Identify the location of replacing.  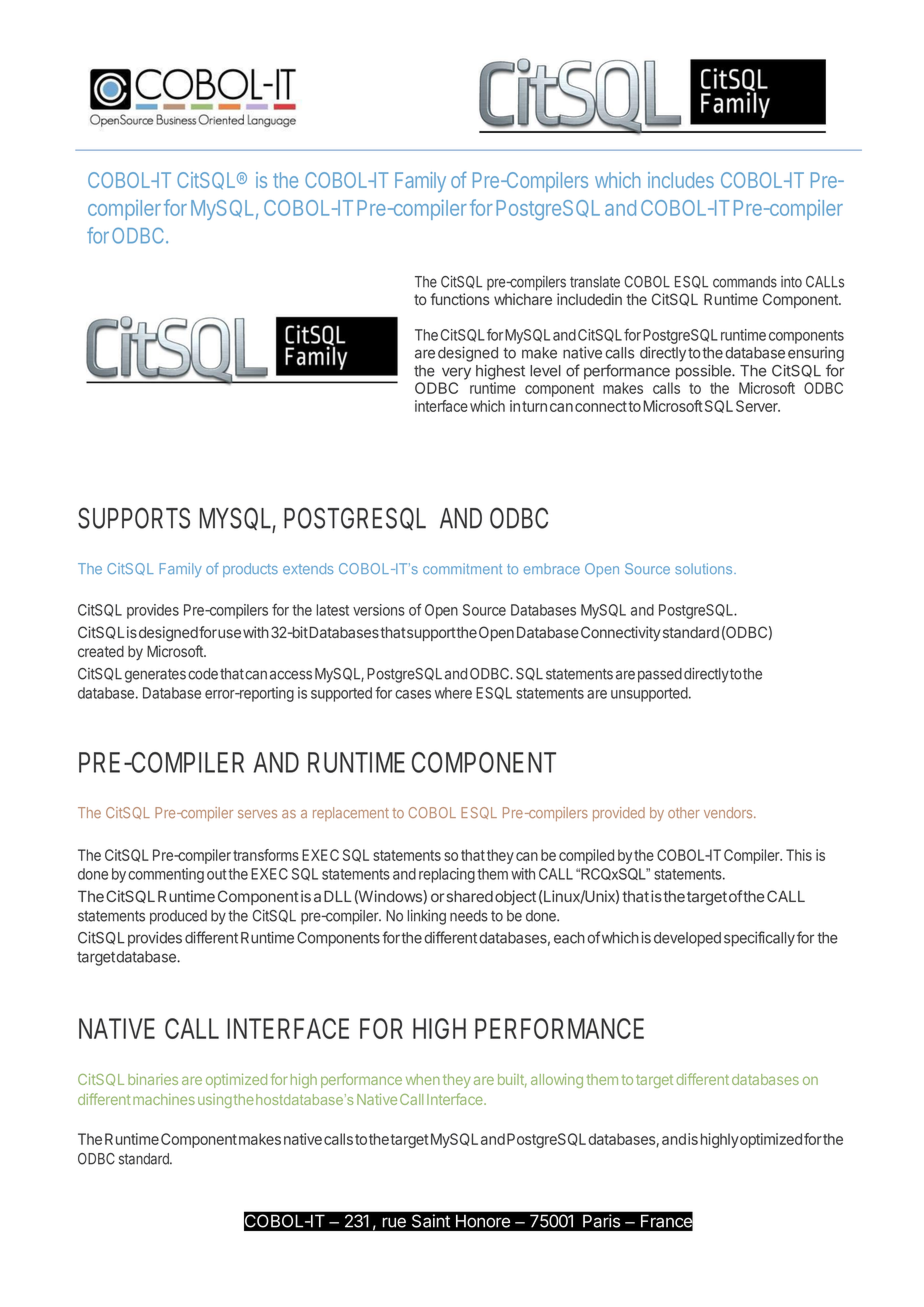
(447, 875).
